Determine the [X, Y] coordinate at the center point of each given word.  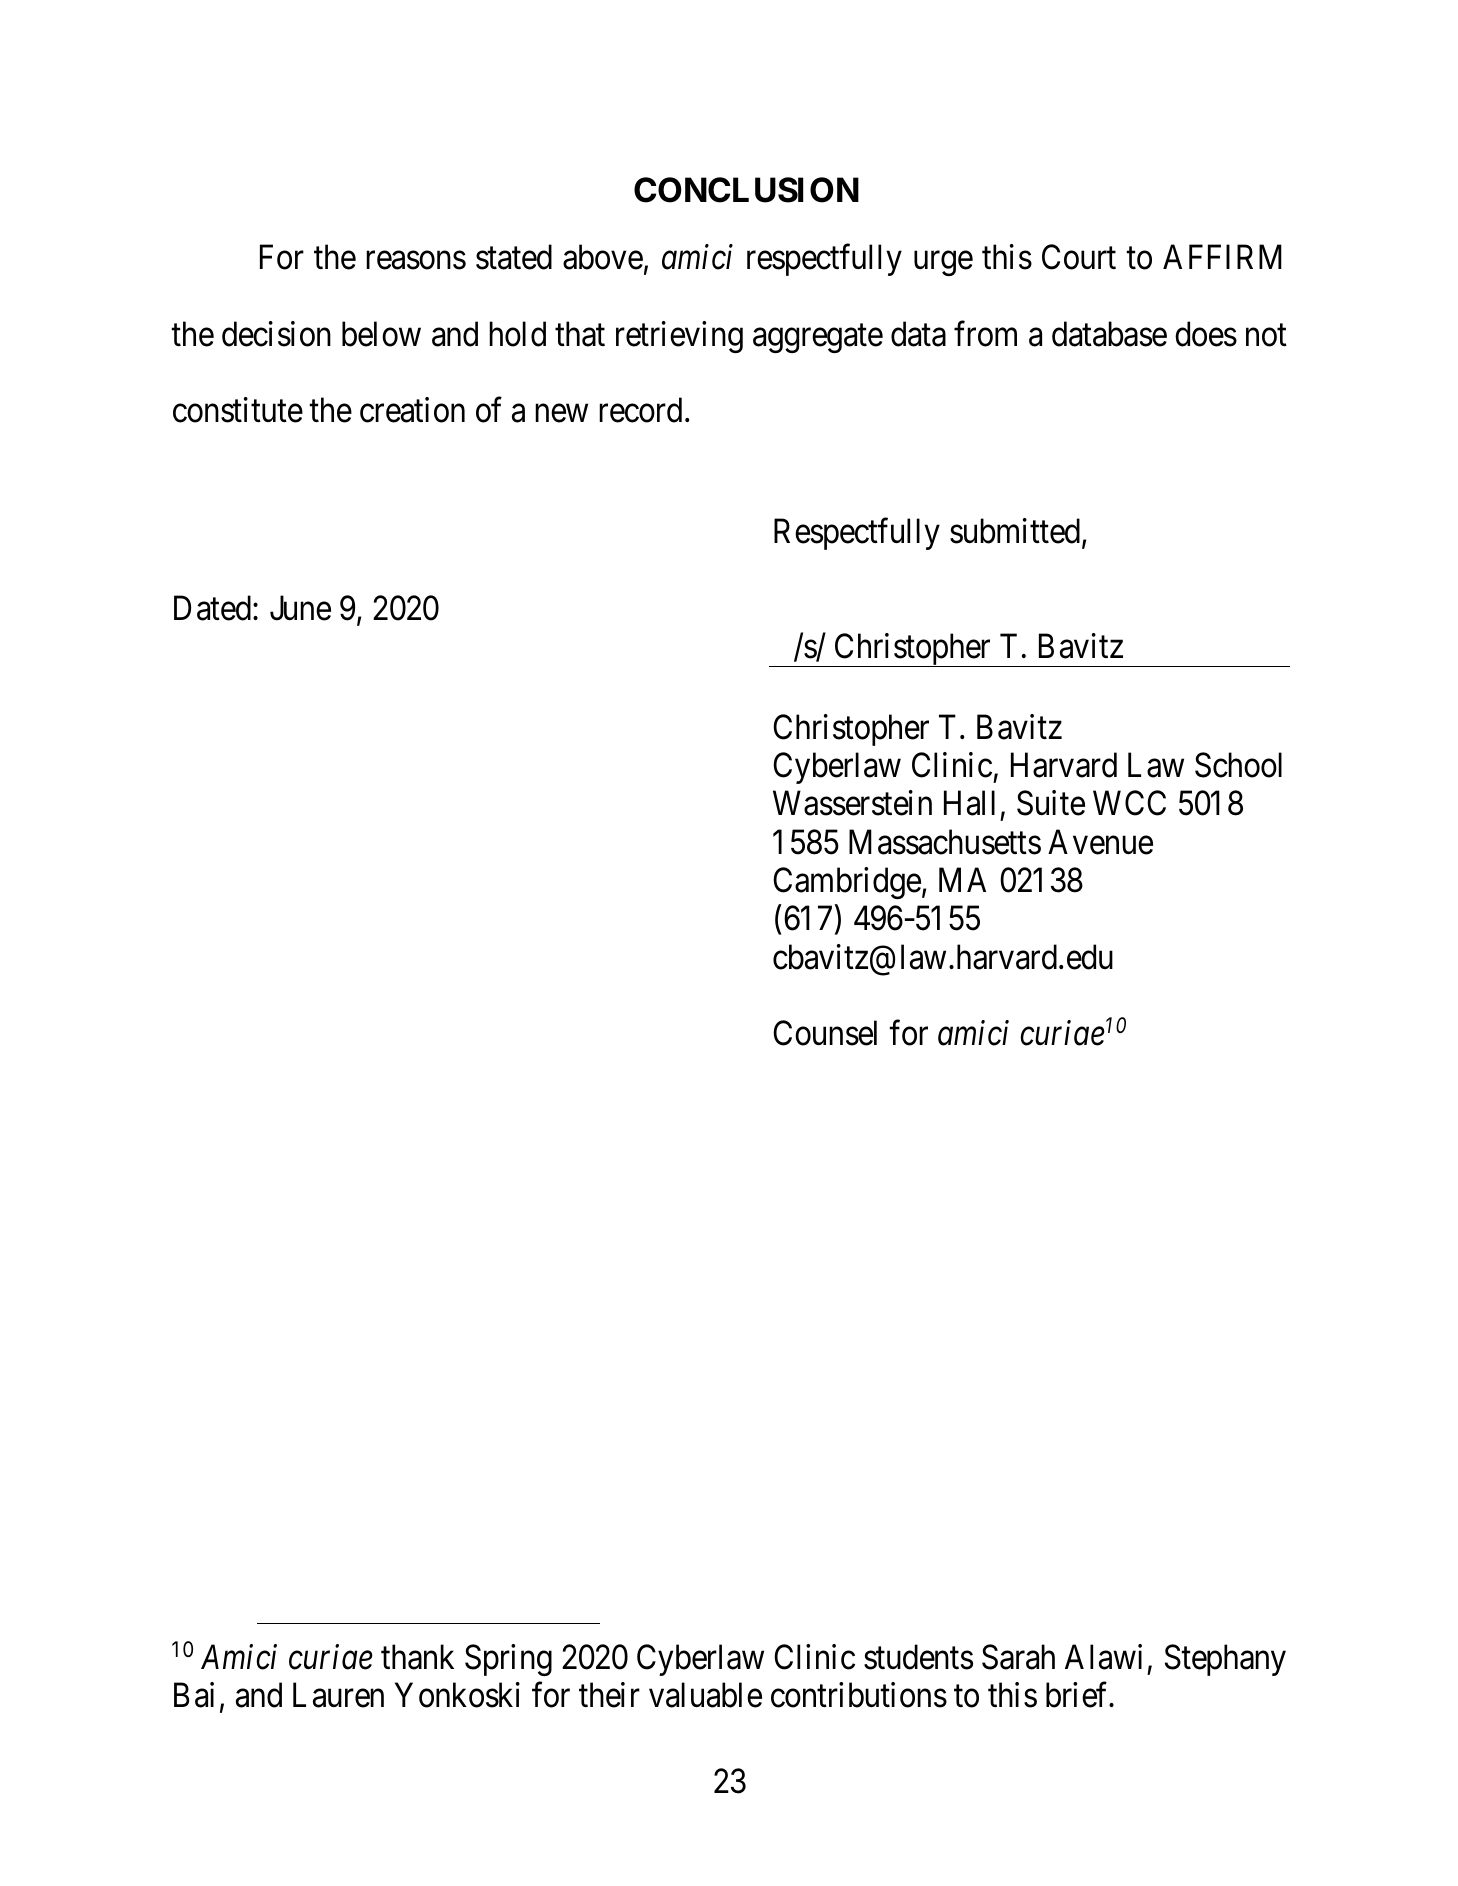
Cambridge [847, 883]
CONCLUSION [746, 190]
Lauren [338, 1695]
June [300, 608]
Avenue [1100, 842]
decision [276, 334]
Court [1079, 257]
